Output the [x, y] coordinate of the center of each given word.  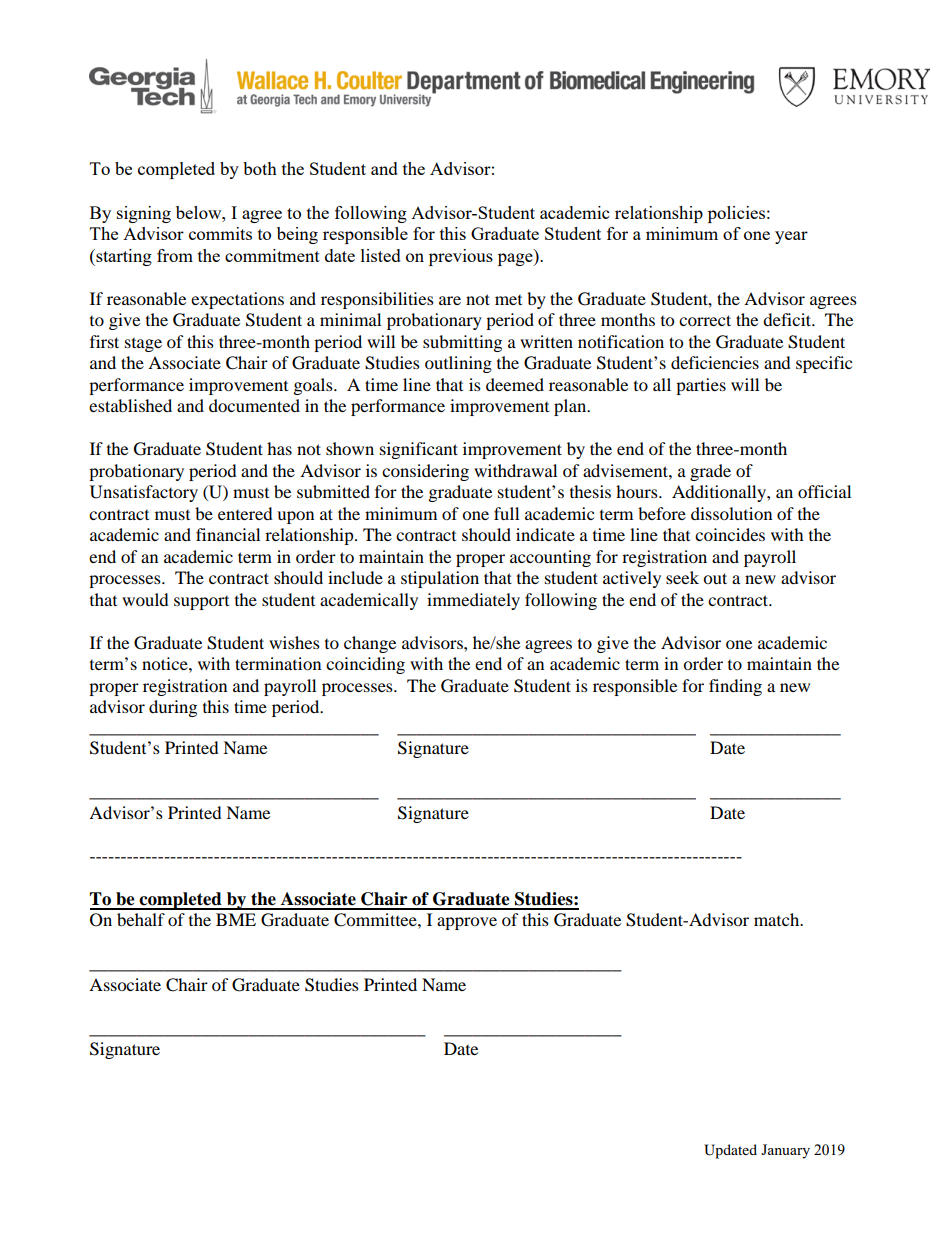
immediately [473, 601]
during [173, 708]
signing [144, 214]
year [791, 237]
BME [236, 919]
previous [461, 257]
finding [735, 687]
